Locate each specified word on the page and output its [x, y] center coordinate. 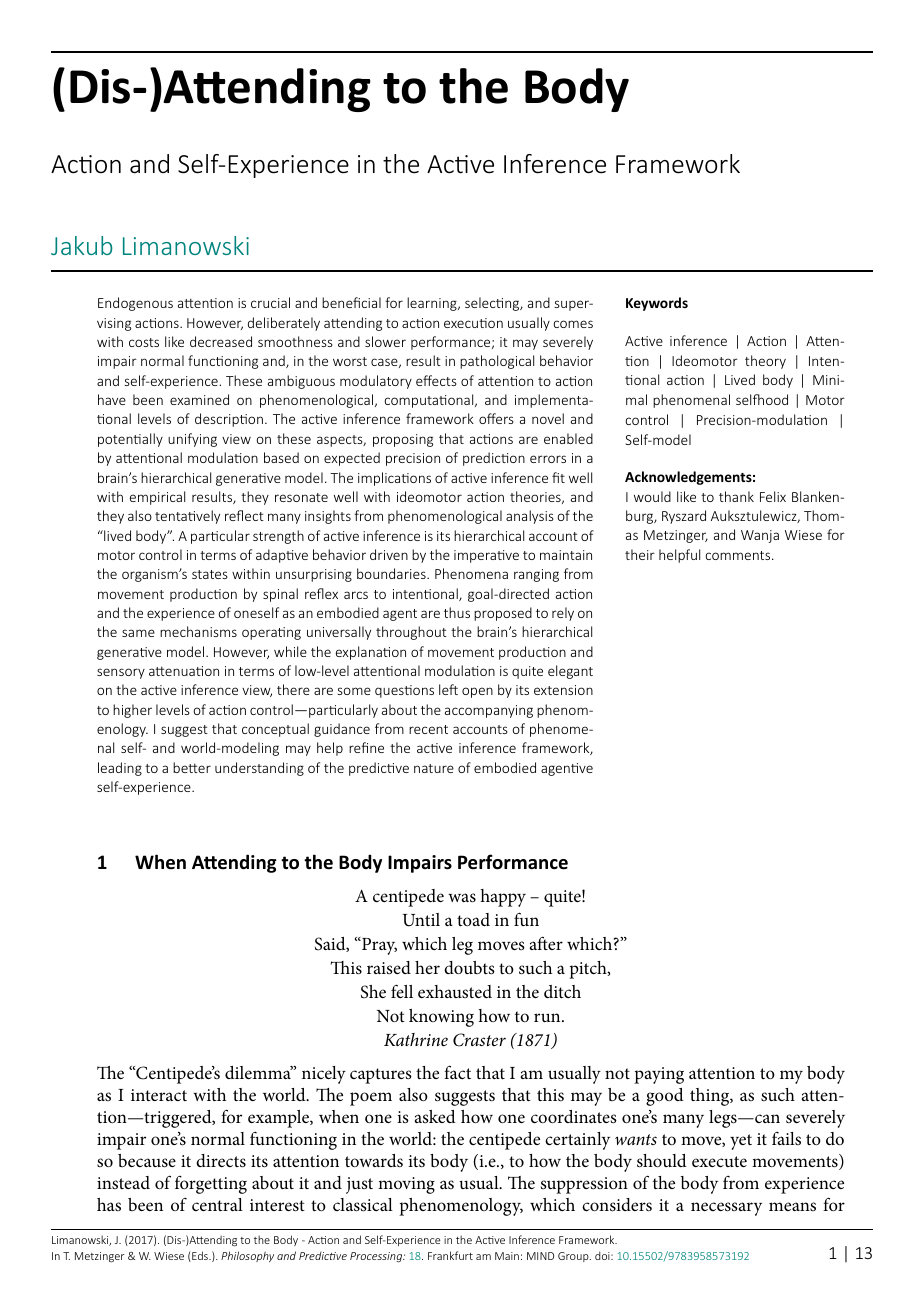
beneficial [351, 302]
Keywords [657, 304]
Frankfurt [450, 1255]
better [192, 767]
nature [434, 768]
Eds [200, 1256]
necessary [726, 1209]
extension [563, 690]
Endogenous [135, 304]
